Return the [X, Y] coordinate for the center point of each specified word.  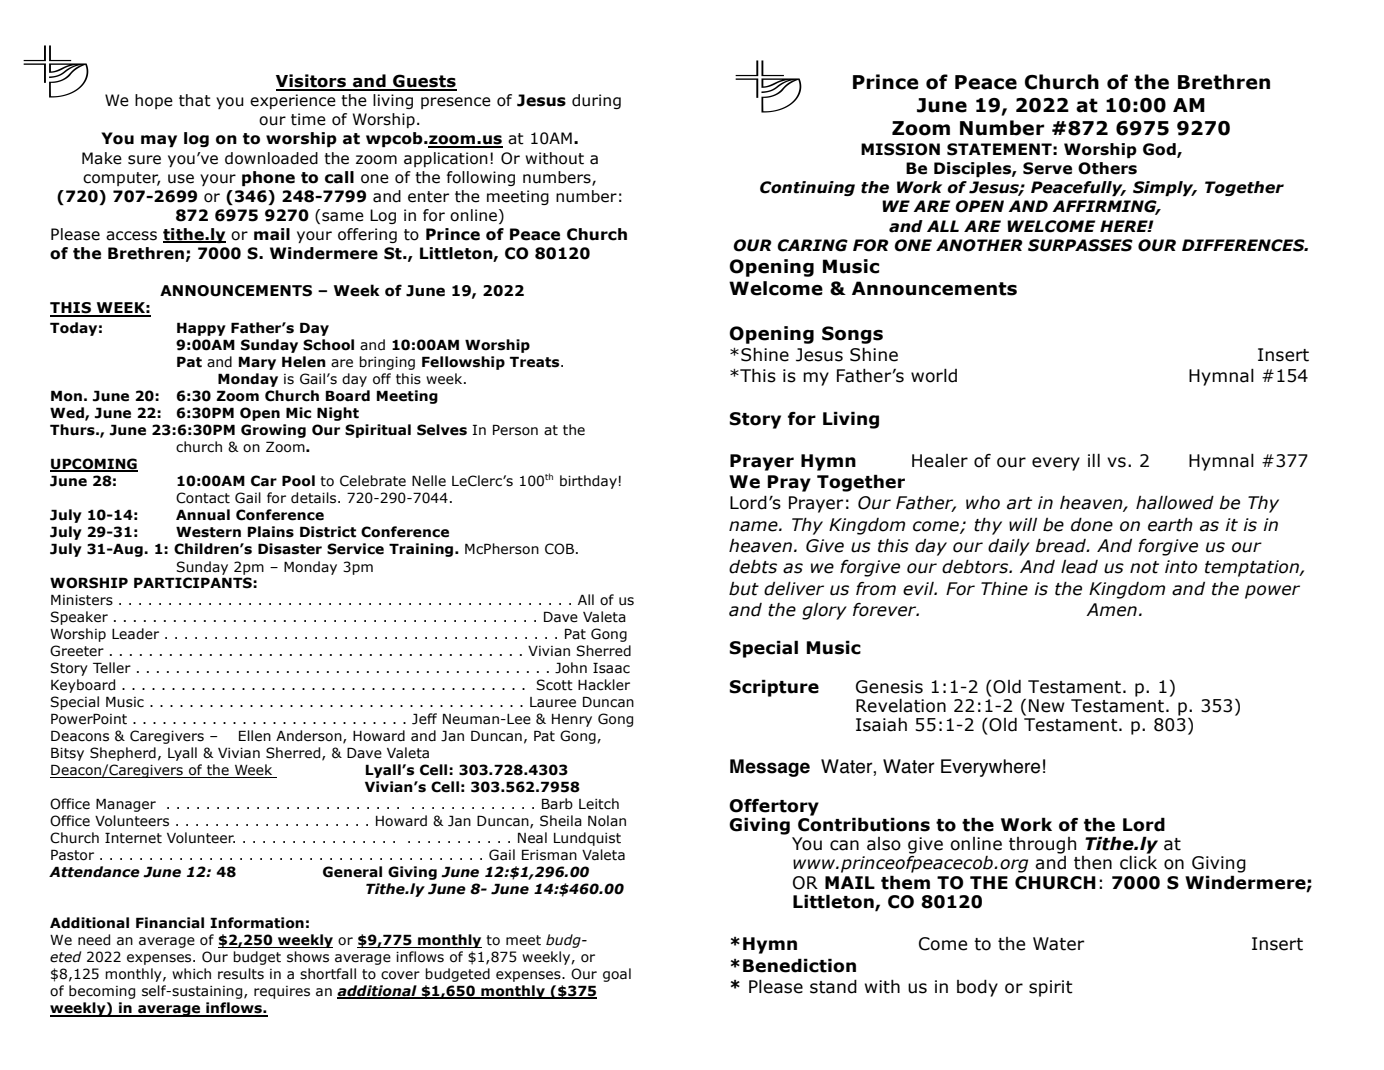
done [1092, 525]
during [596, 101]
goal [617, 975]
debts [753, 567]
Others [1107, 168]
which [191, 974]
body [977, 988]
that [195, 100]
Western [208, 532]
